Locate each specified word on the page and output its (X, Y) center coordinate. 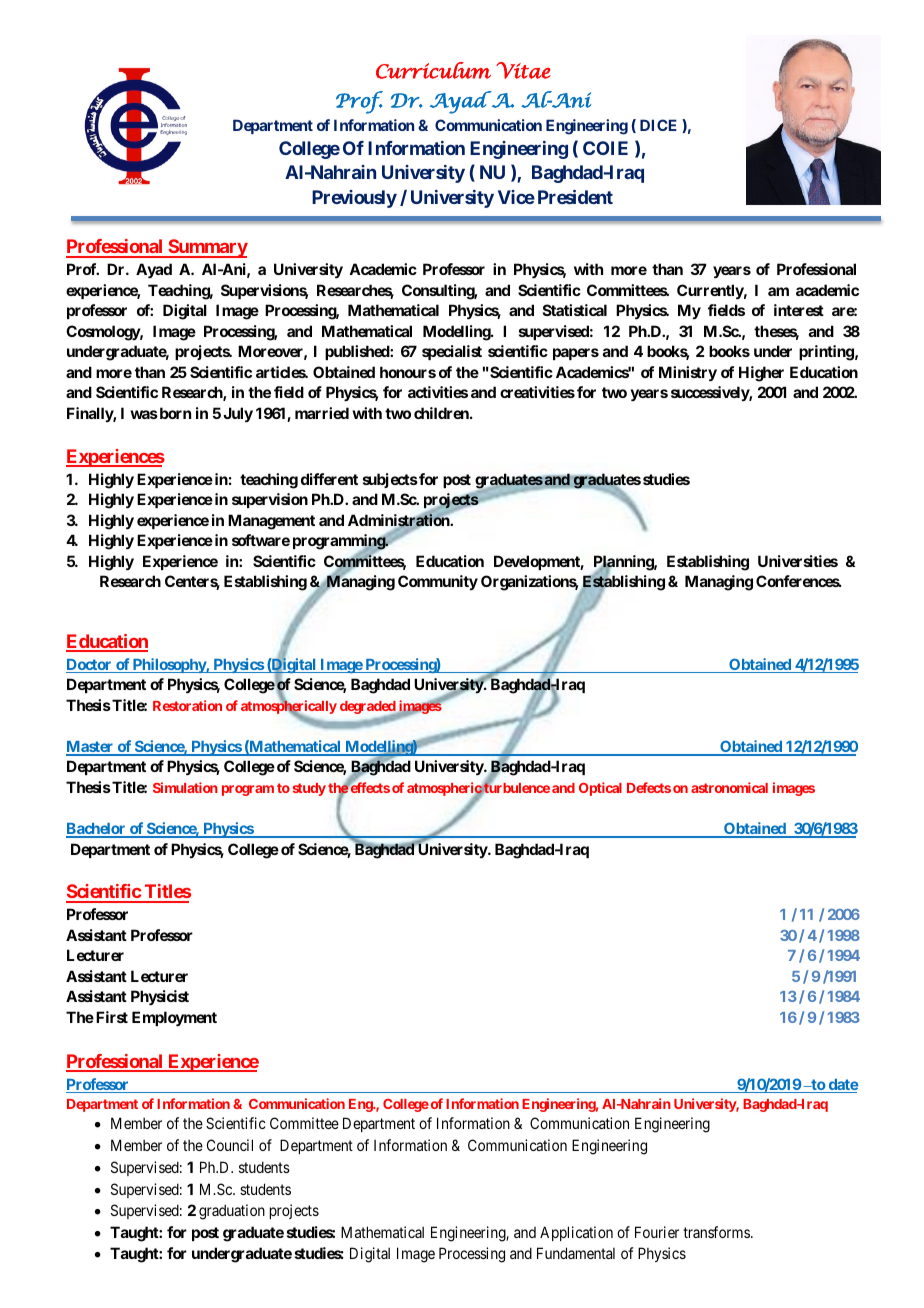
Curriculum (433, 70)
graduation (232, 1212)
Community (438, 582)
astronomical (729, 787)
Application (576, 1233)
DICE (658, 125)
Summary (207, 248)
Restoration (187, 705)
